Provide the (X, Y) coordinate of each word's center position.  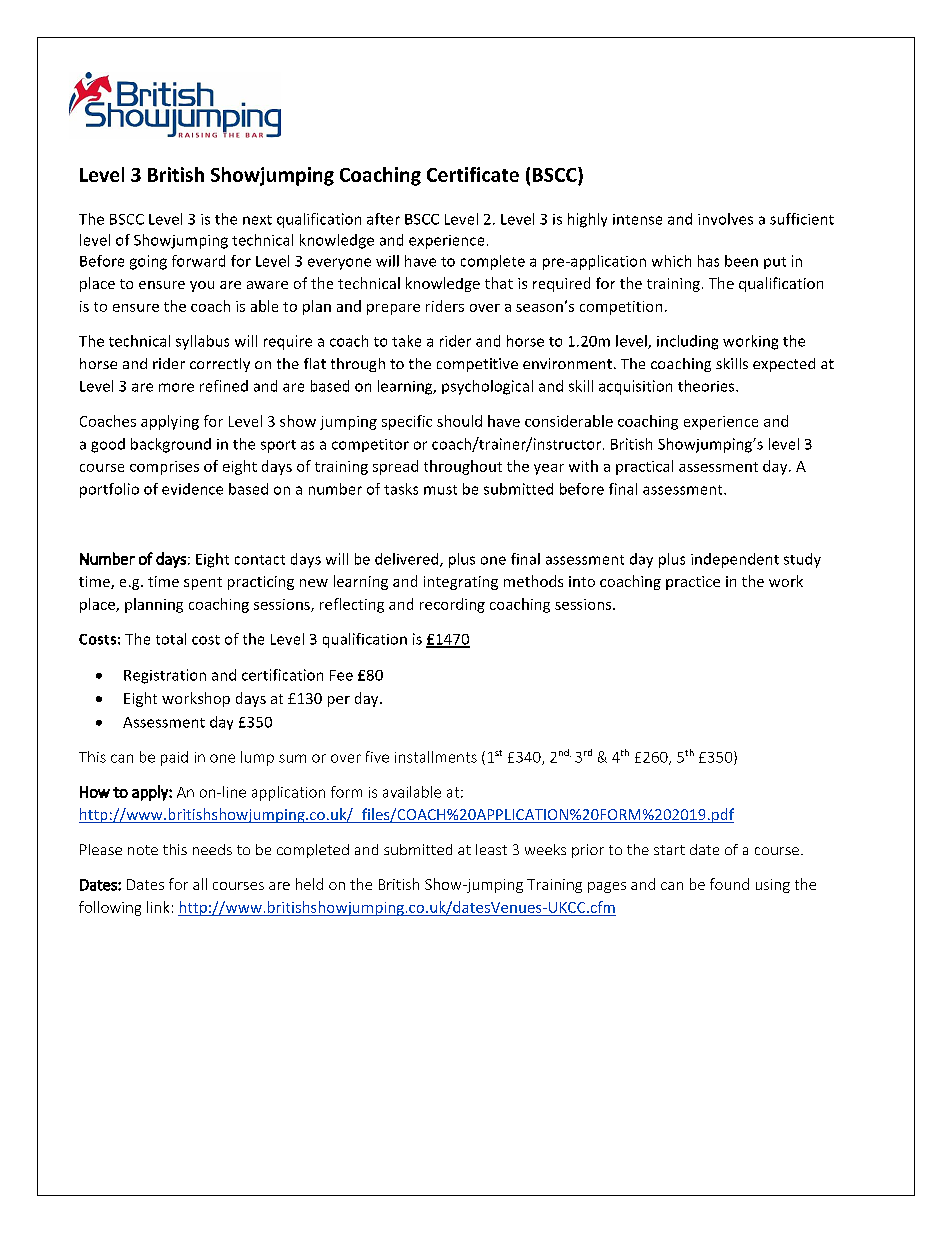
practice (693, 583)
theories (707, 386)
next (257, 220)
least (491, 849)
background (171, 445)
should (459, 421)
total (171, 639)
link (158, 907)
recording (452, 605)
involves (725, 219)
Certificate (473, 174)
